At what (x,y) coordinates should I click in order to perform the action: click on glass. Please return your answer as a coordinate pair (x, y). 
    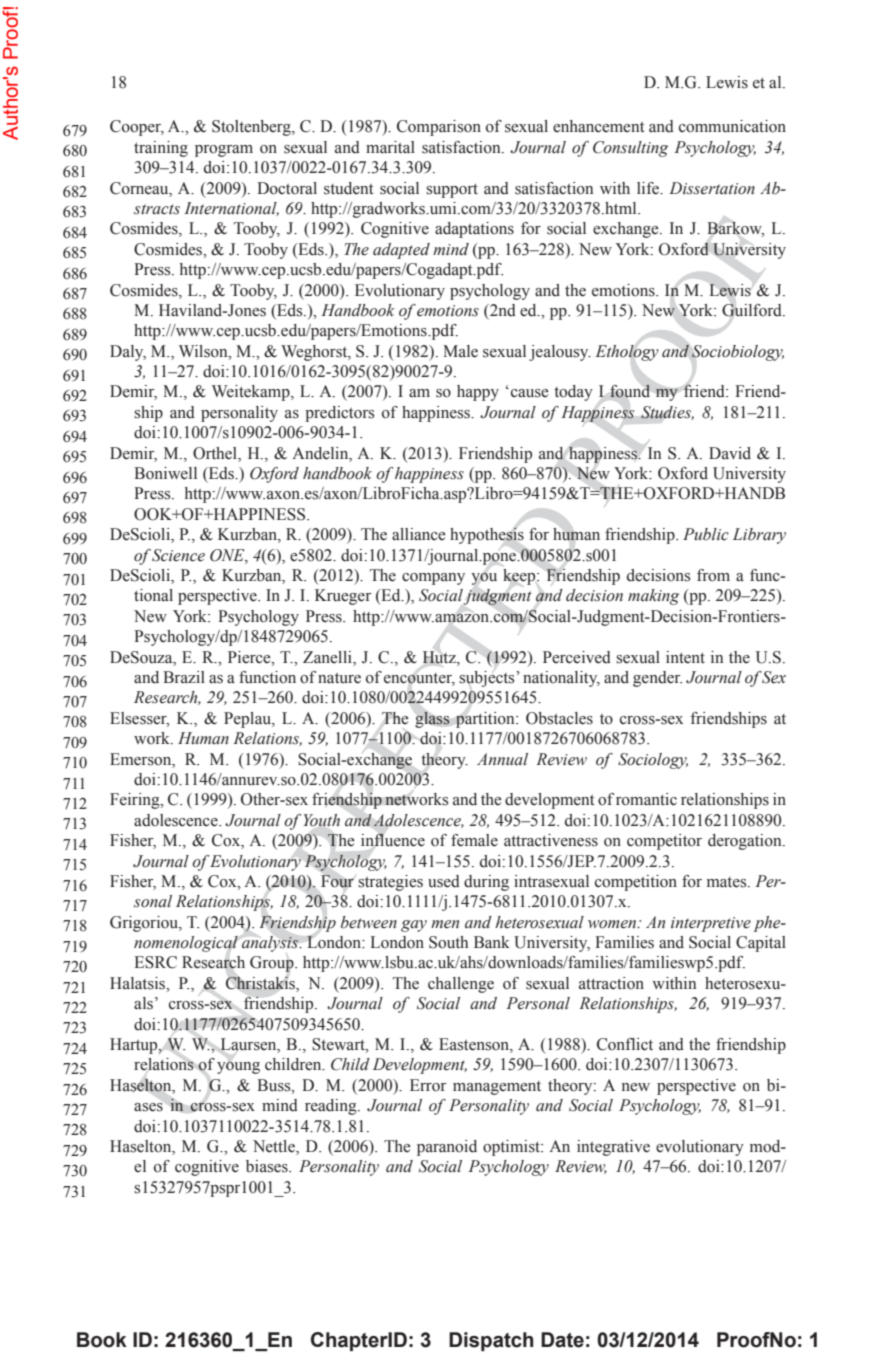
    Looking at the image, I should click on (432, 719).
